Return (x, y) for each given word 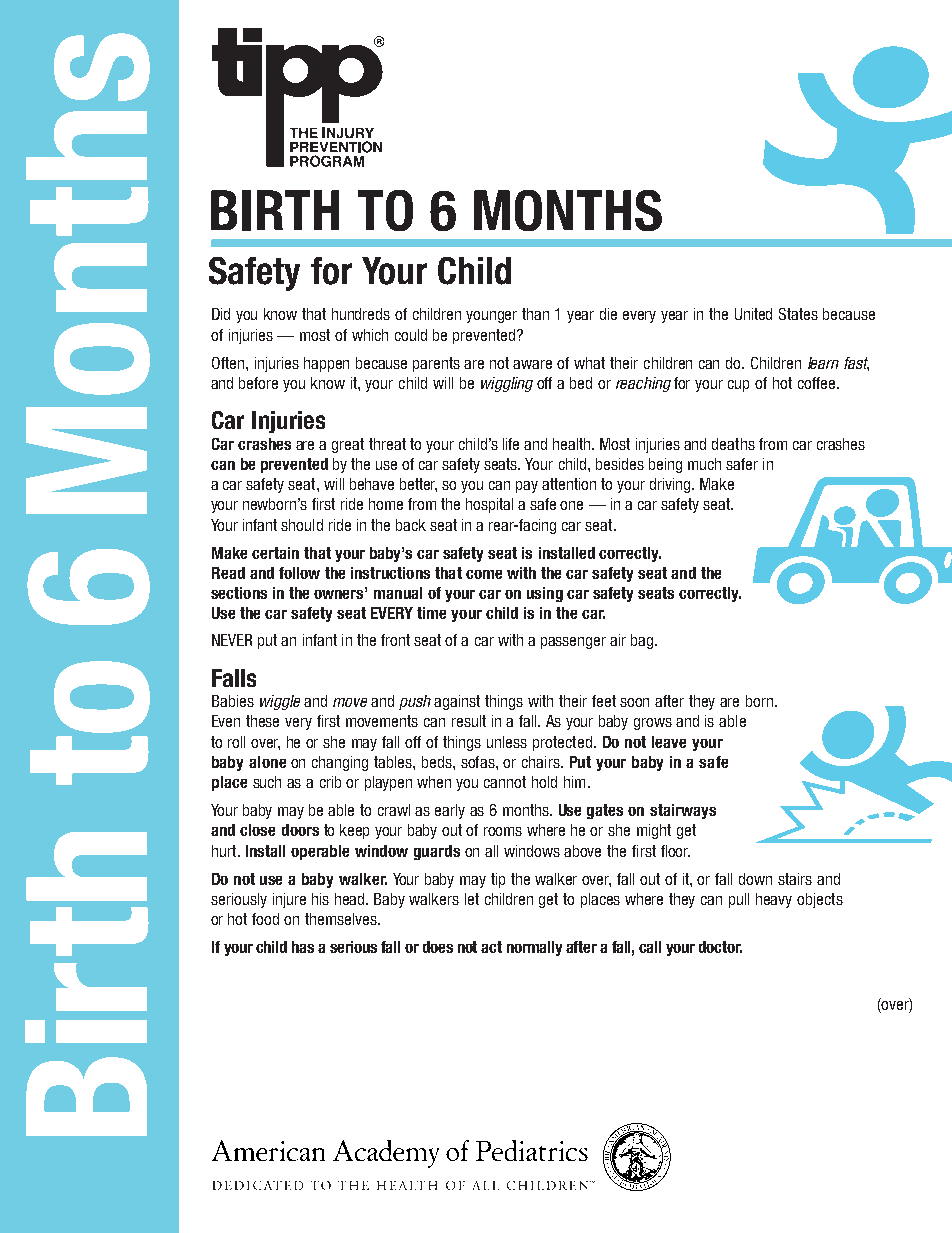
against (457, 702)
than (535, 314)
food (265, 919)
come (484, 574)
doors (300, 830)
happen (326, 364)
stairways (683, 811)
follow (299, 573)
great (348, 445)
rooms (503, 831)
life (511, 444)
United (753, 314)
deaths (733, 444)
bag (642, 641)
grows (653, 724)
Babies (233, 701)
